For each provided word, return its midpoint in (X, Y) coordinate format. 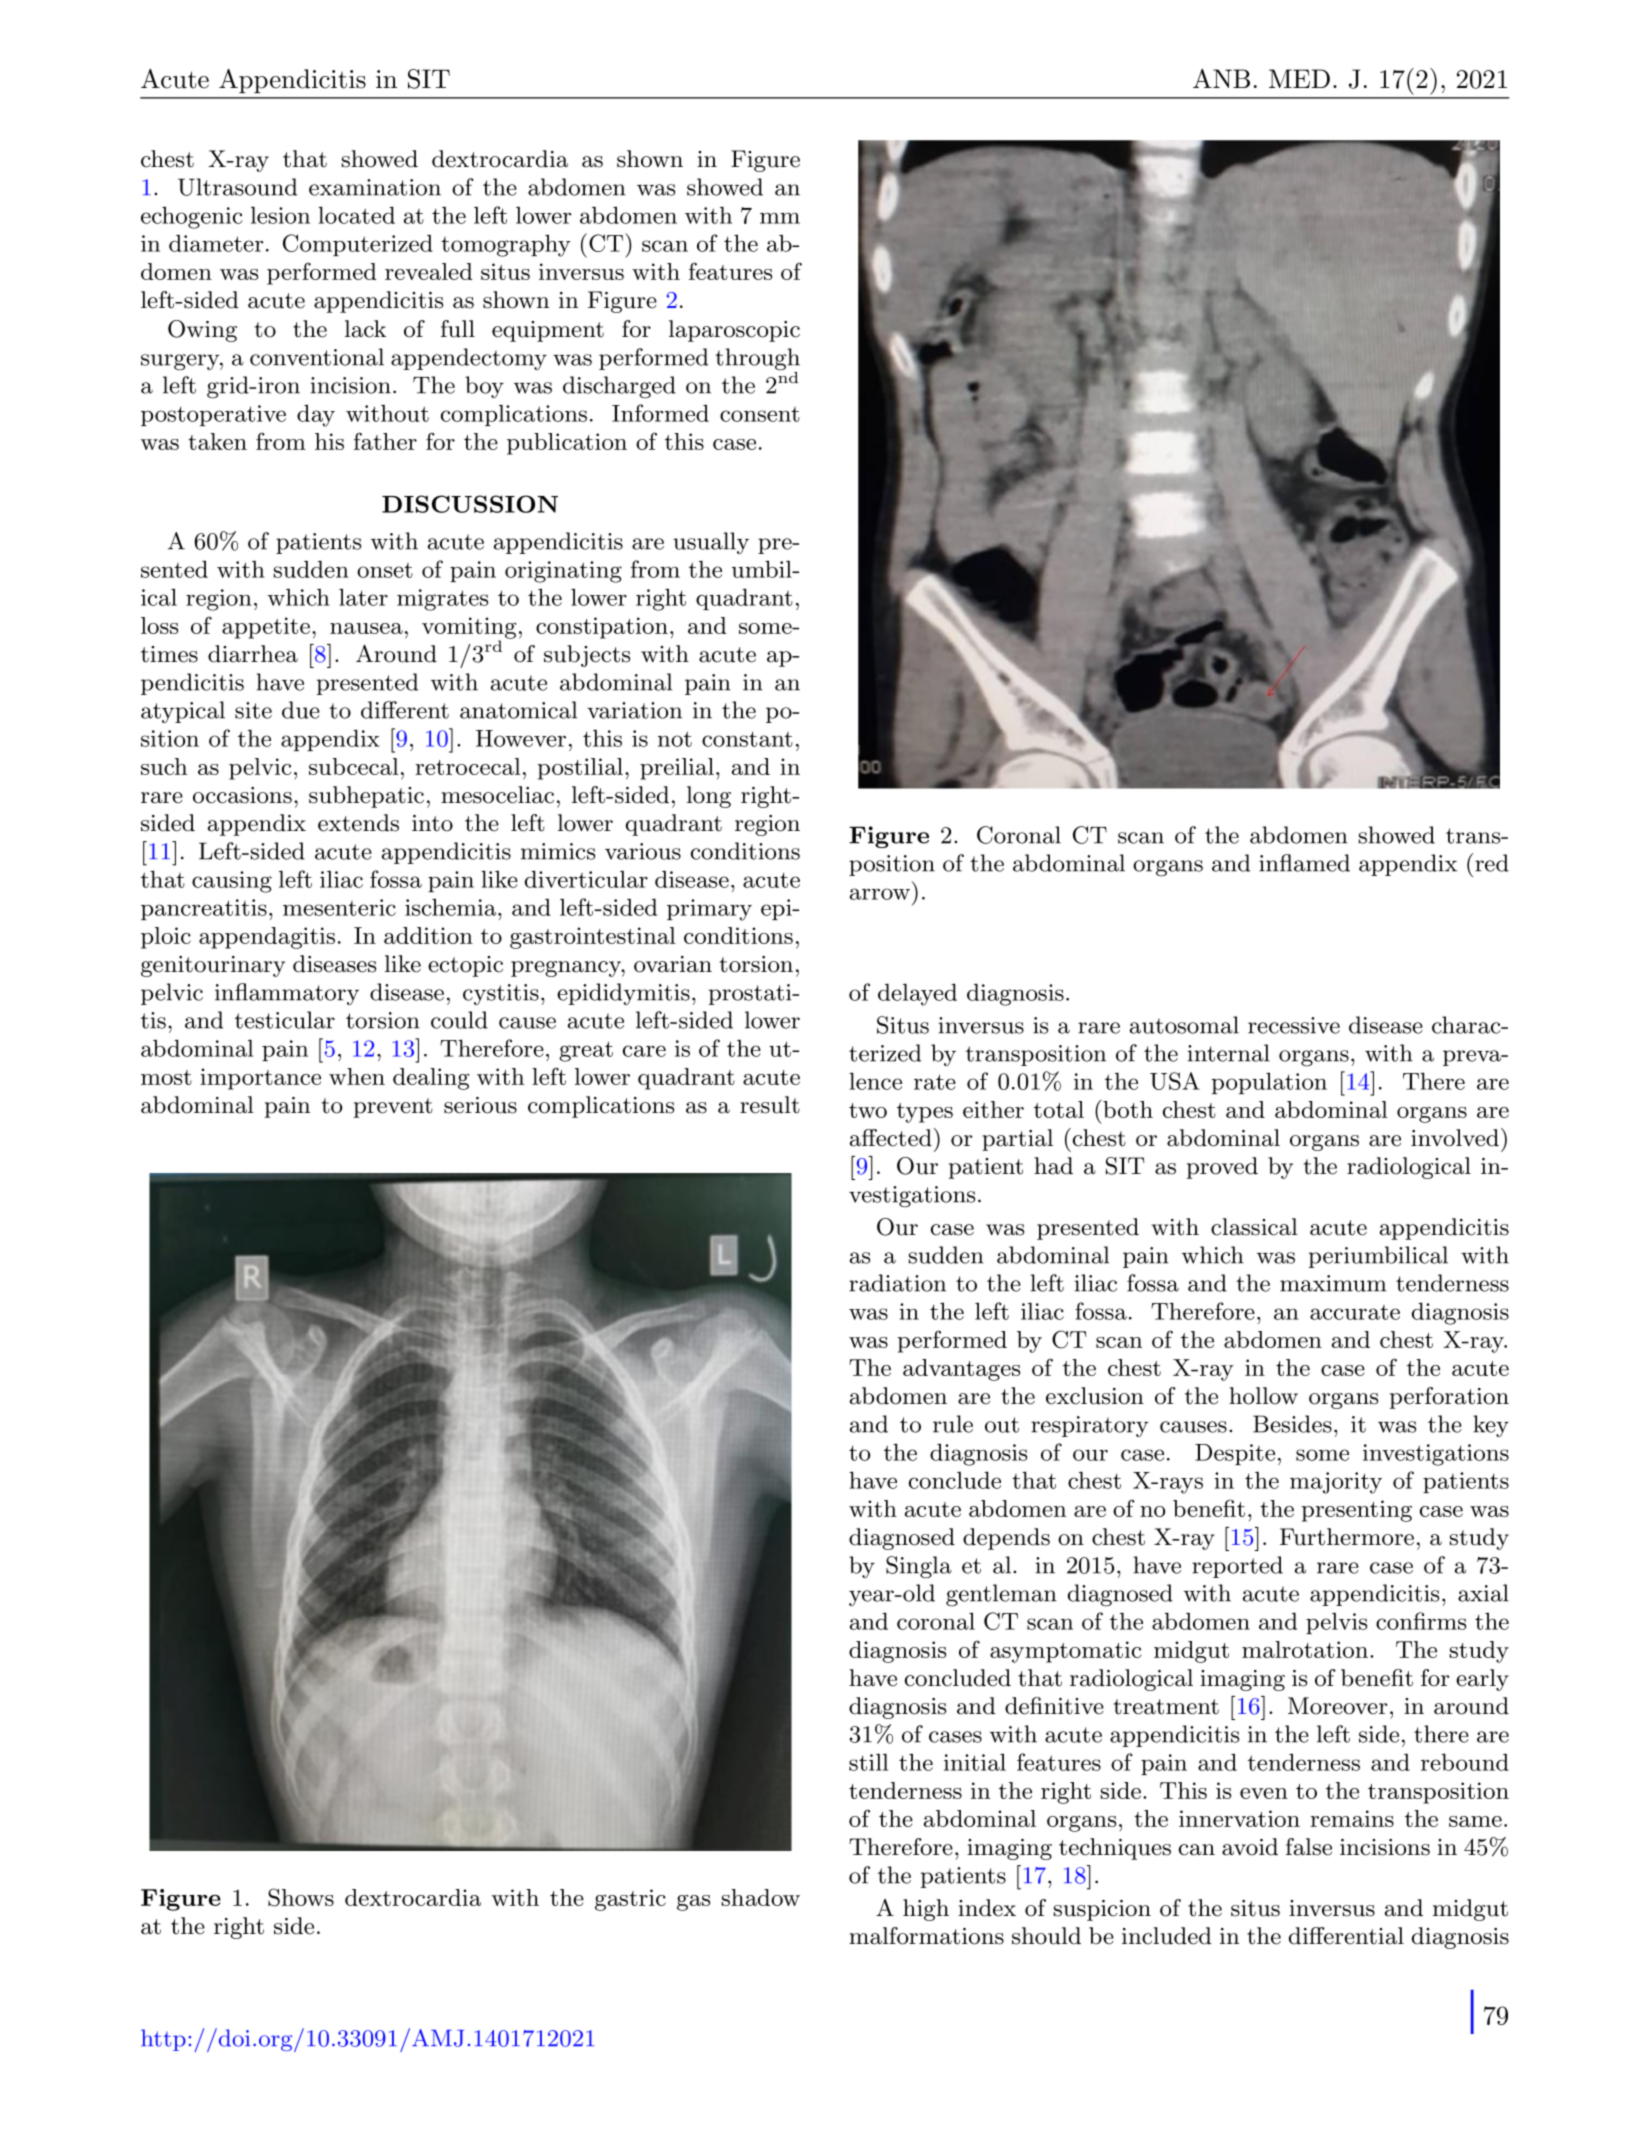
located (356, 215)
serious (480, 1105)
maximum (1333, 1283)
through (757, 360)
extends (358, 823)
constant (747, 739)
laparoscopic (734, 331)
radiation (897, 1283)
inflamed (1304, 863)
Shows (301, 1897)
